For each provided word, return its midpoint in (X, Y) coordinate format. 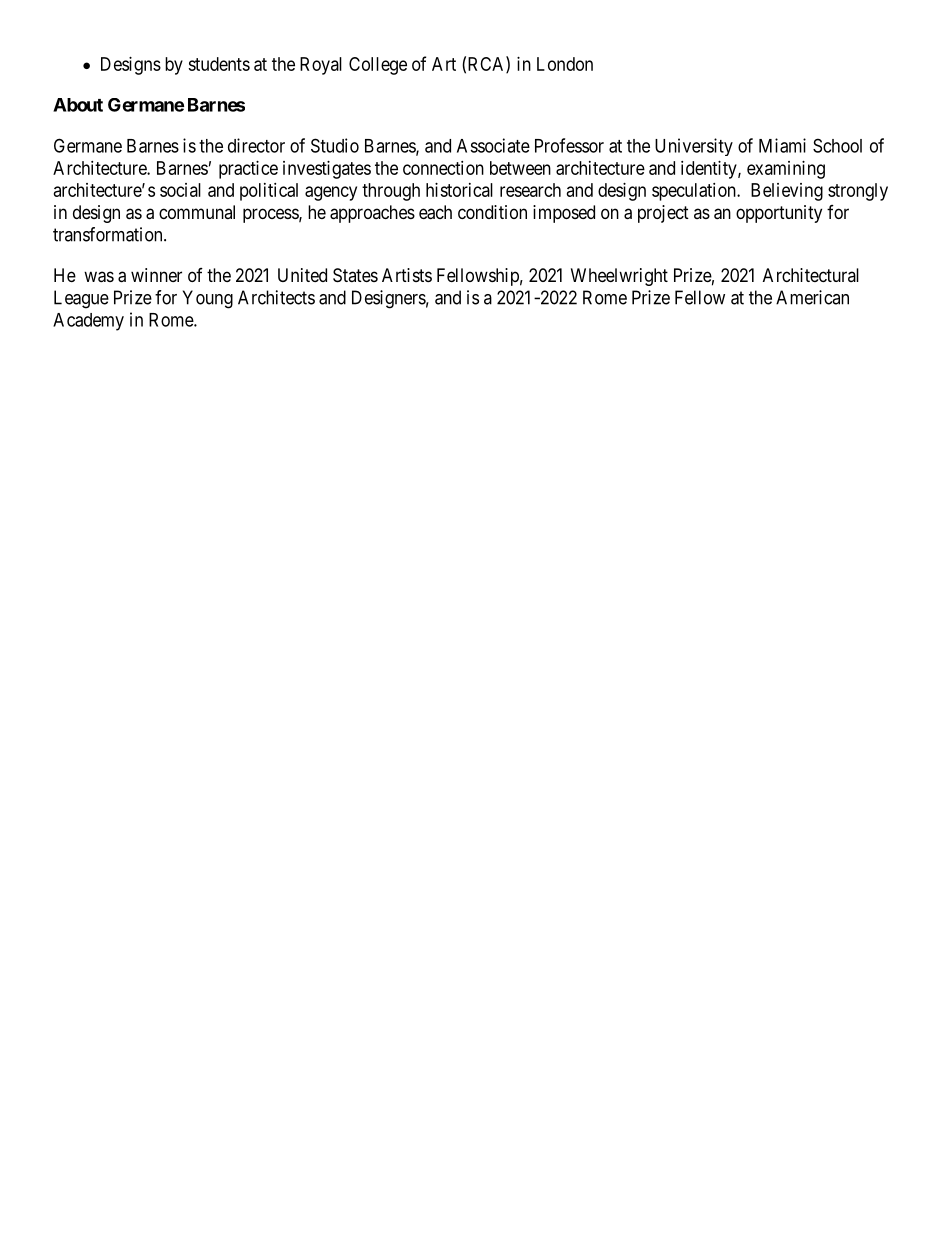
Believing (787, 192)
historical (459, 190)
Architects (276, 297)
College (378, 66)
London (565, 64)
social (180, 190)
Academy (88, 322)
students (219, 64)
